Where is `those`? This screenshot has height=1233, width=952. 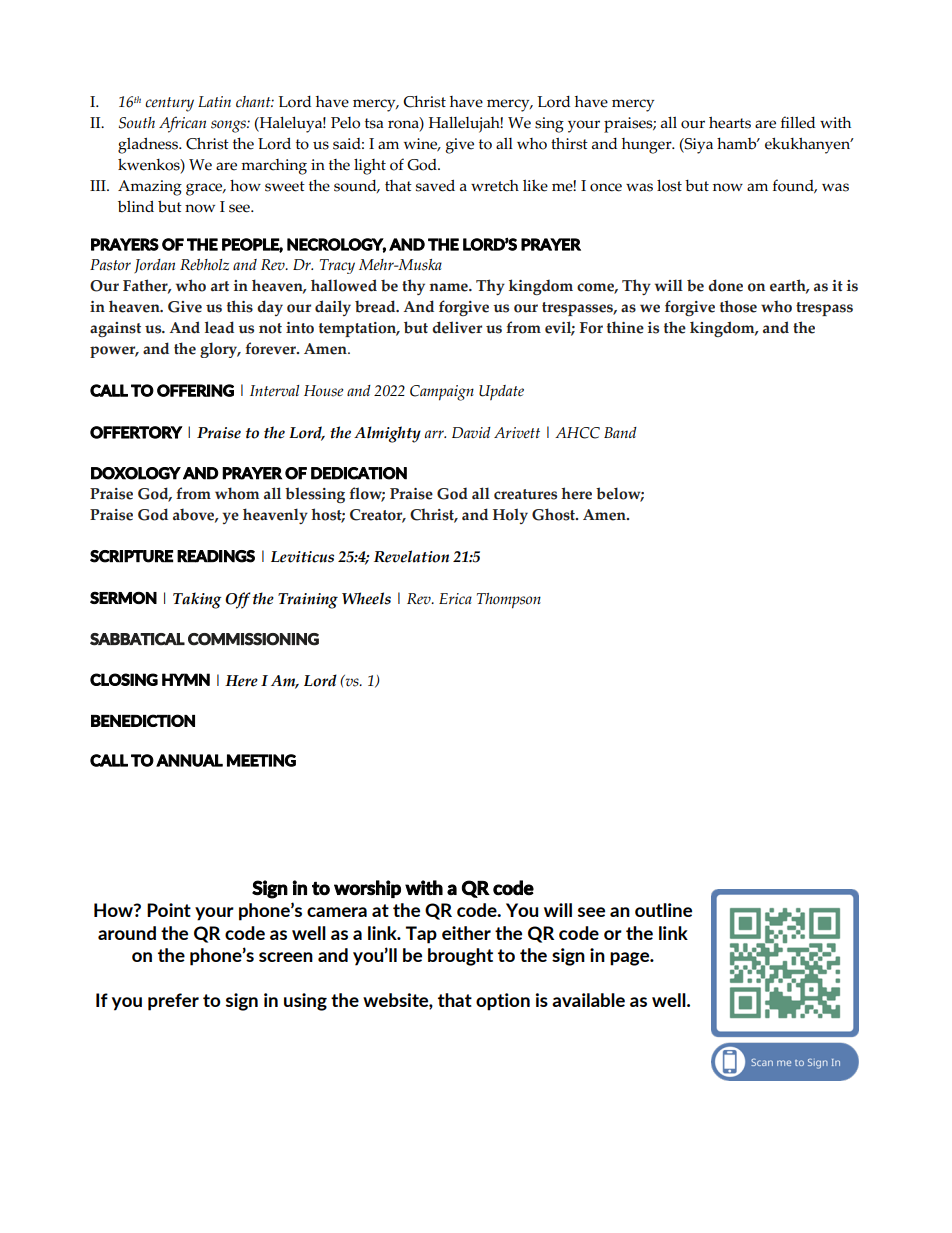 those is located at coordinates (738, 306).
